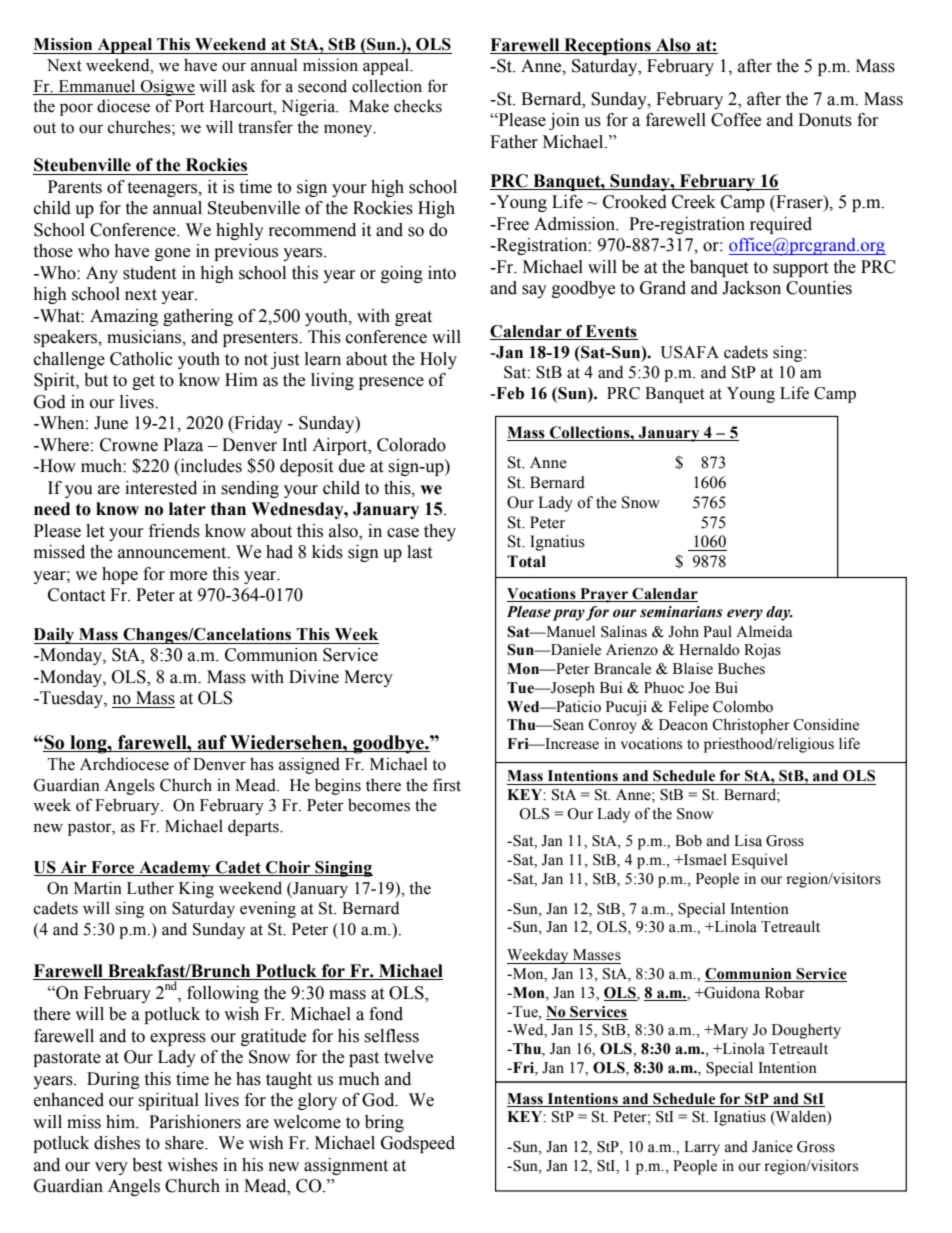 This screenshot has height=1233, width=952. Describe the element at coordinates (419, 552) in the screenshot. I see `last` at that location.
